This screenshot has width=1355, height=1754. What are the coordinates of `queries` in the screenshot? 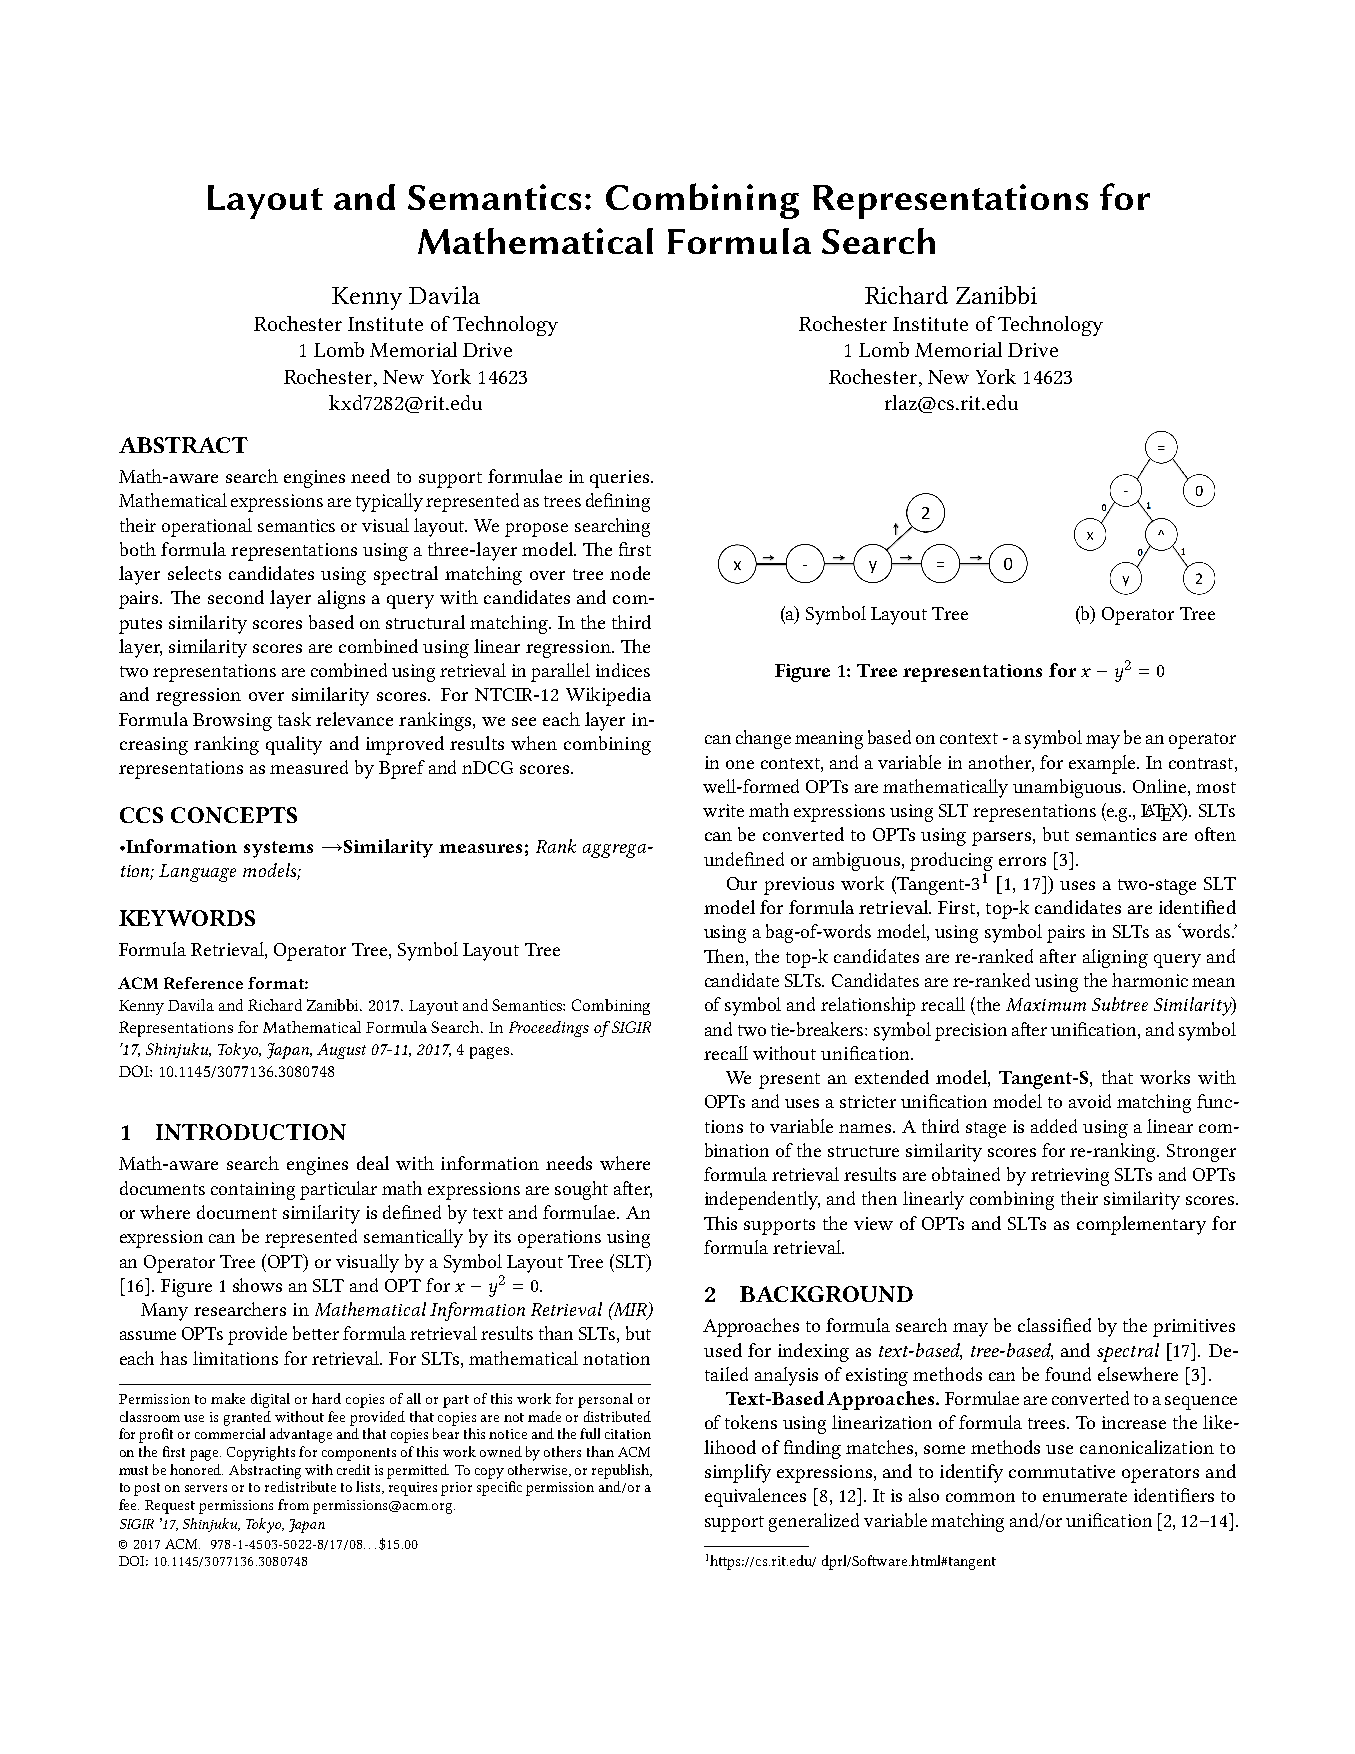 It's located at (619, 479).
